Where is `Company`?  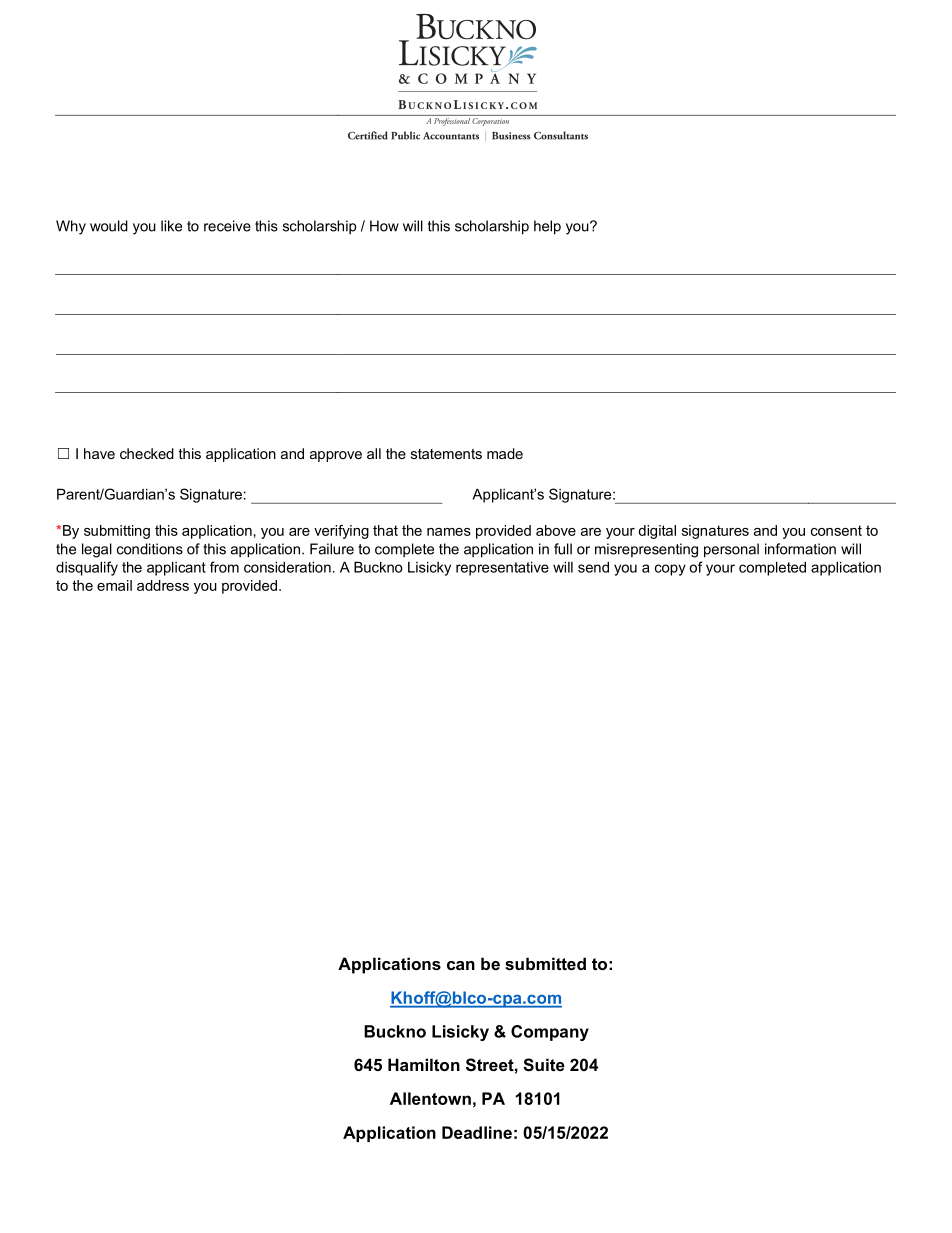
Company is located at coordinates (550, 1033).
